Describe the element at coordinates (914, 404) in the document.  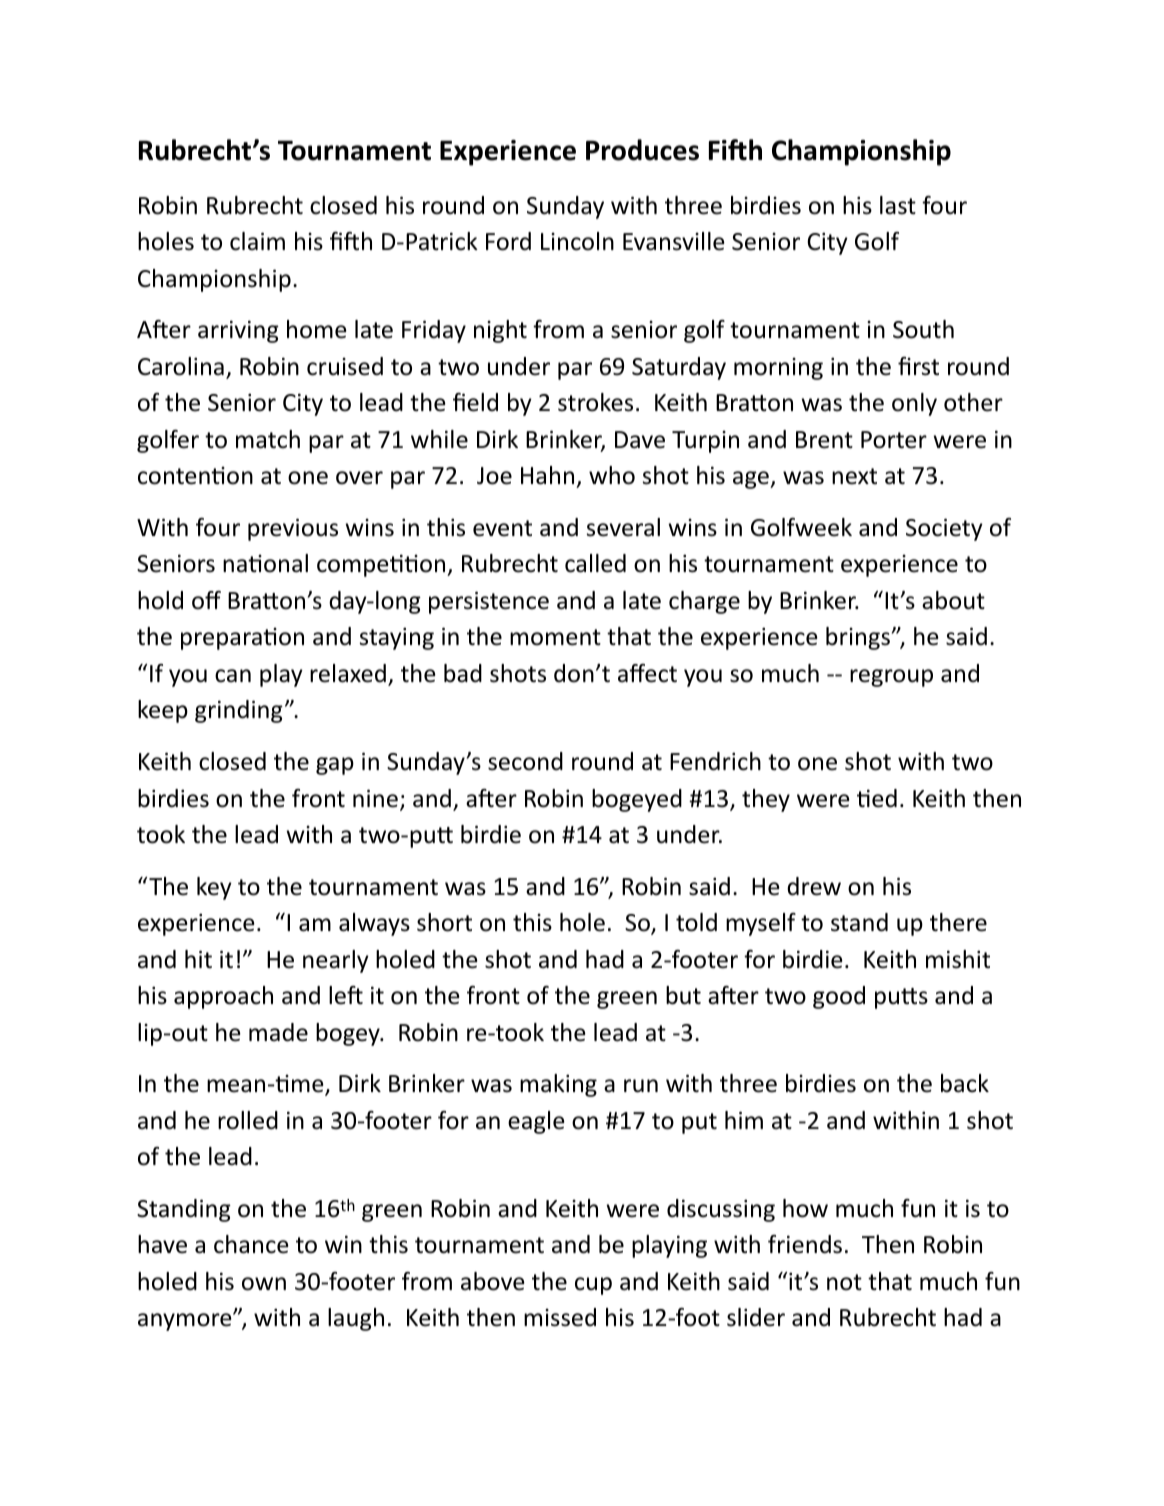
I see `only` at that location.
